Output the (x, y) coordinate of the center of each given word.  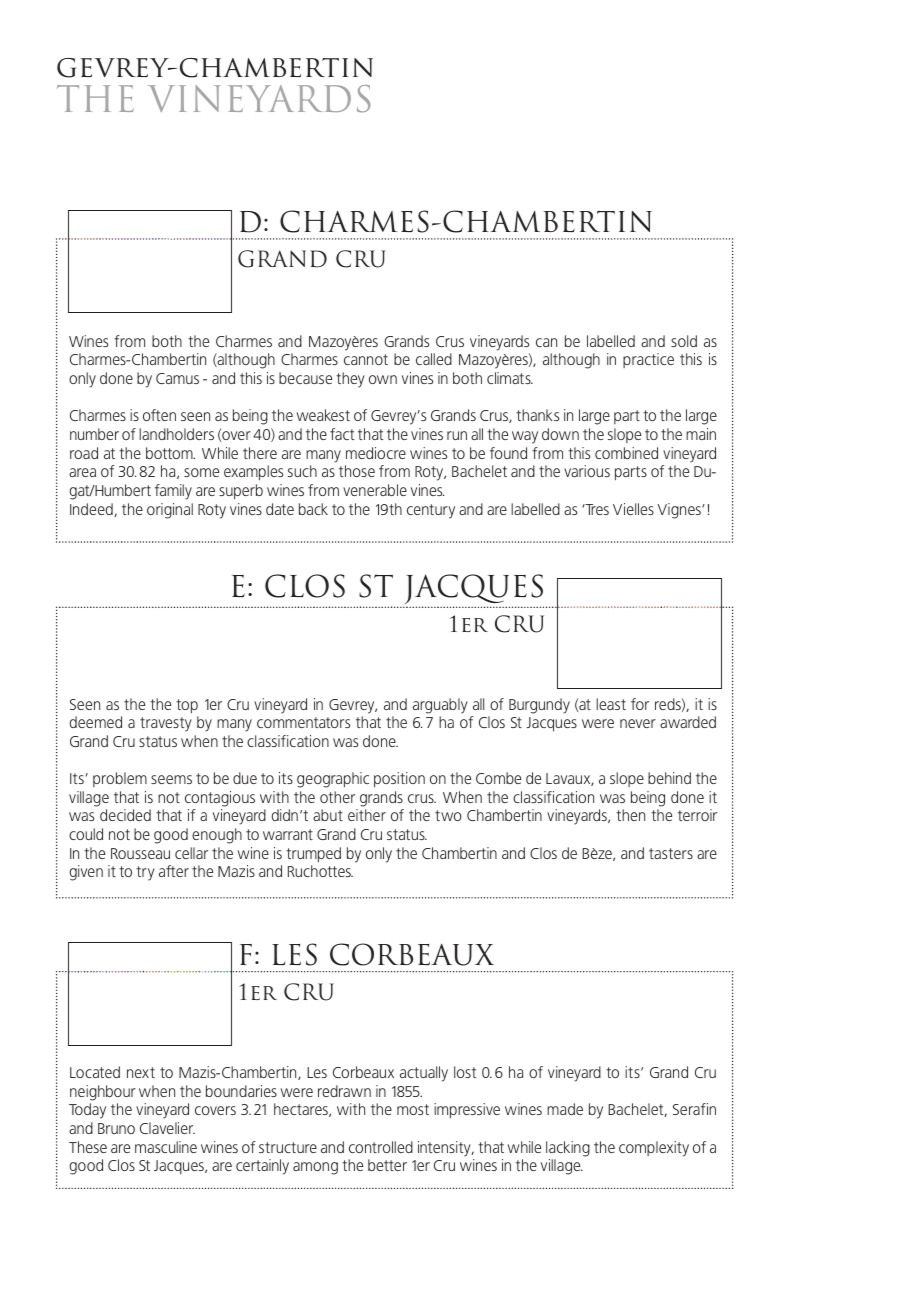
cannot (366, 359)
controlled (381, 1147)
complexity (654, 1149)
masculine (166, 1147)
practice (648, 360)
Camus (177, 378)
